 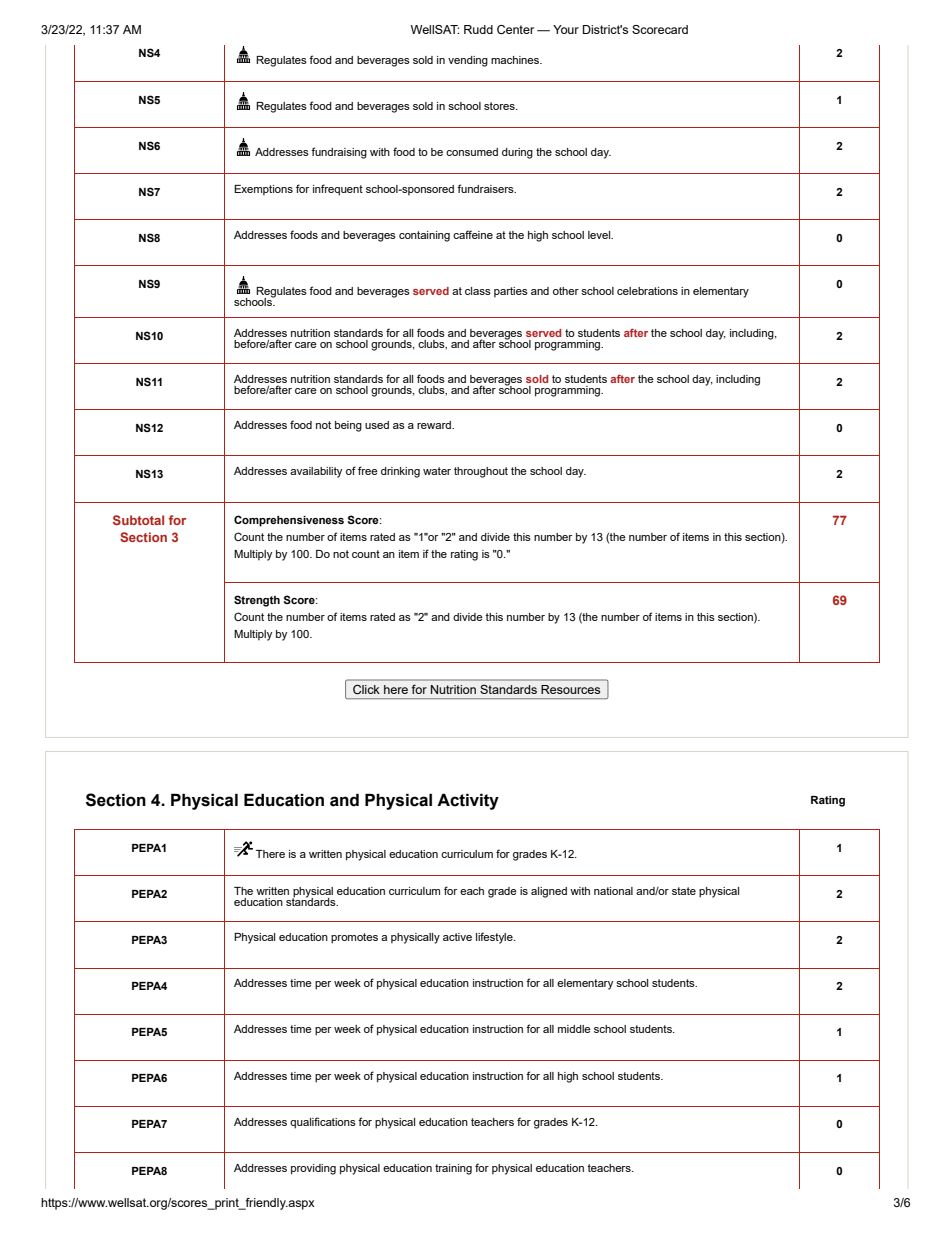 I want to click on Click, so click(x=366, y=689).
